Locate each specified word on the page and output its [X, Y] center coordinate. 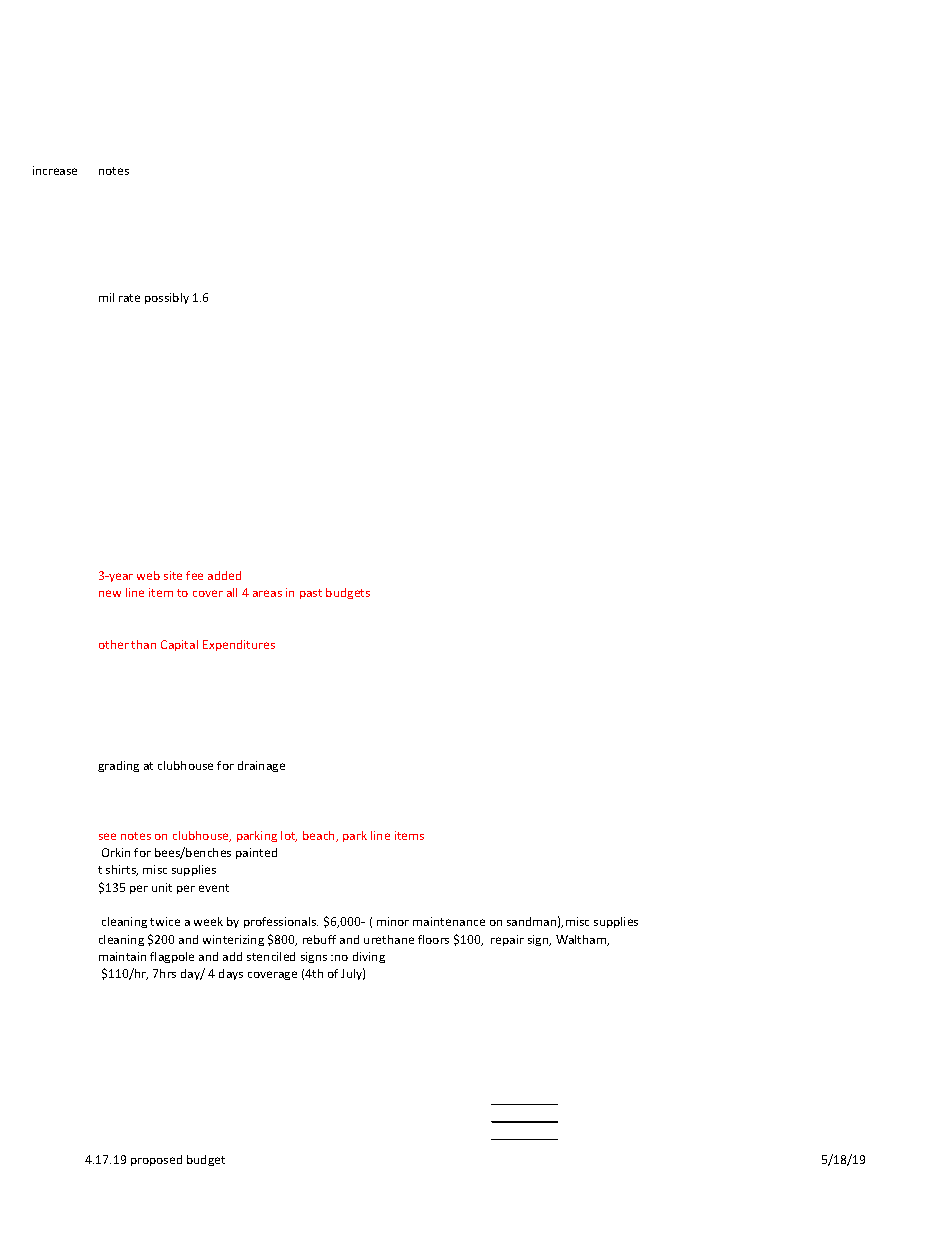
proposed [156, 1160]
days [231, 974]
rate [129, 298]
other [114, 644]
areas [267, 593]
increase [55, 170]
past [311, 594]
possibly [167, 298]
